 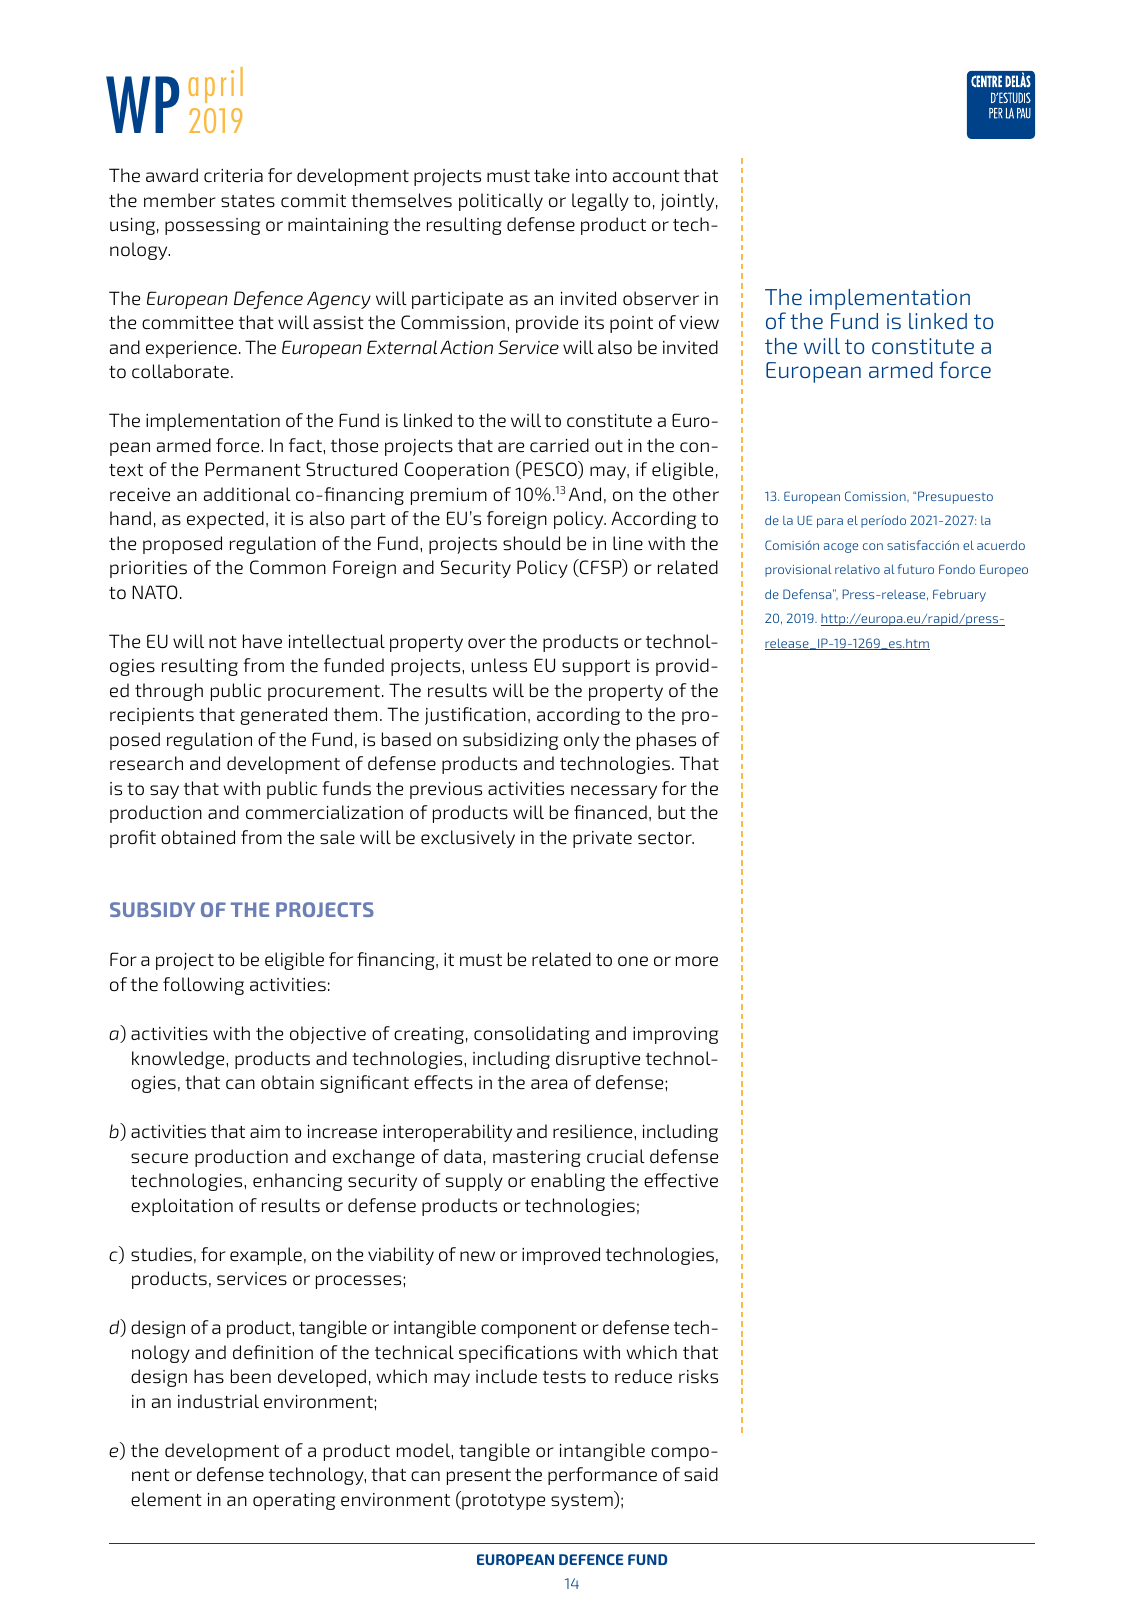 I want to click on account, so click(x=646, y=176).
